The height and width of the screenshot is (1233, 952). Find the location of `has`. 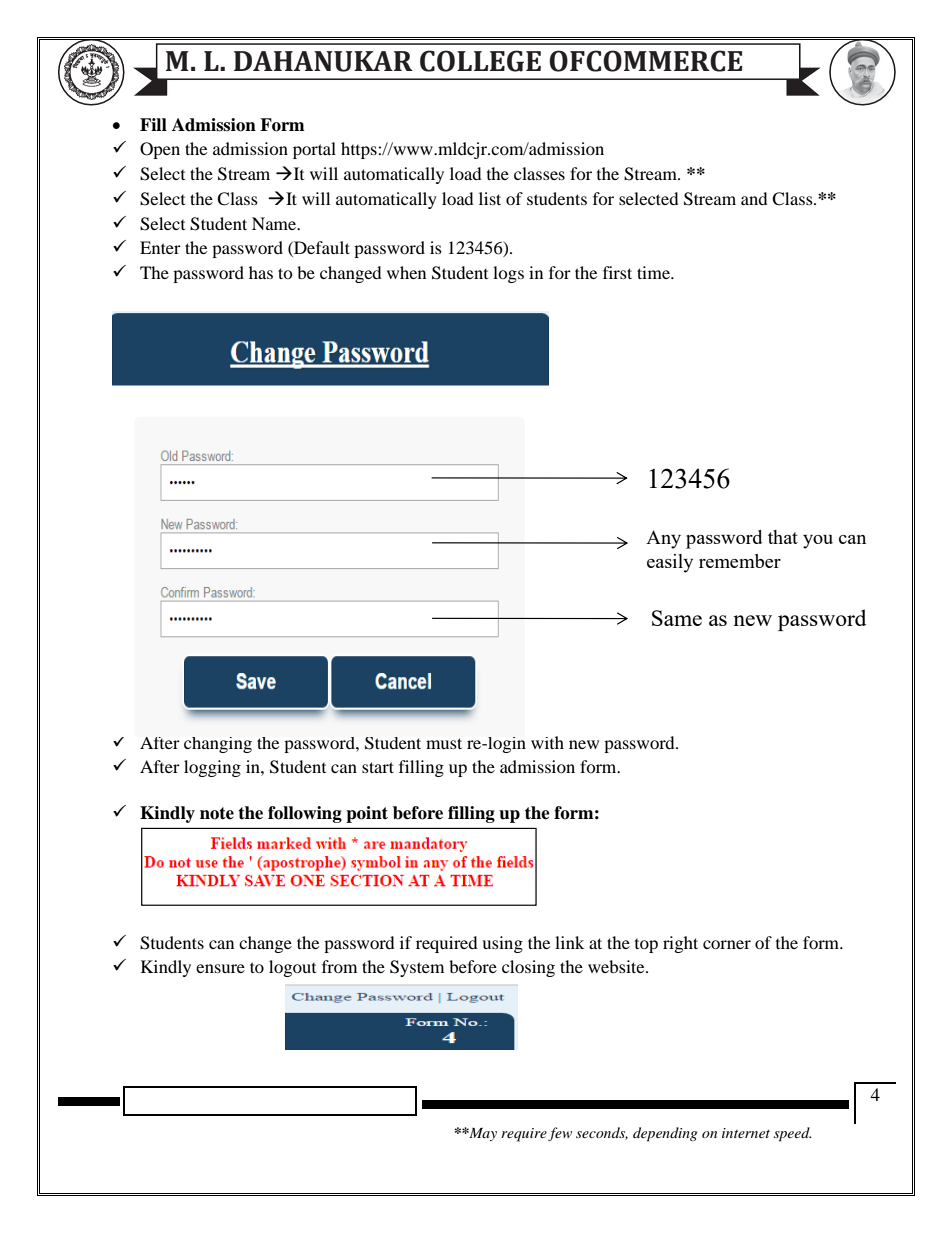

has is located at coordinates (261, 272).
